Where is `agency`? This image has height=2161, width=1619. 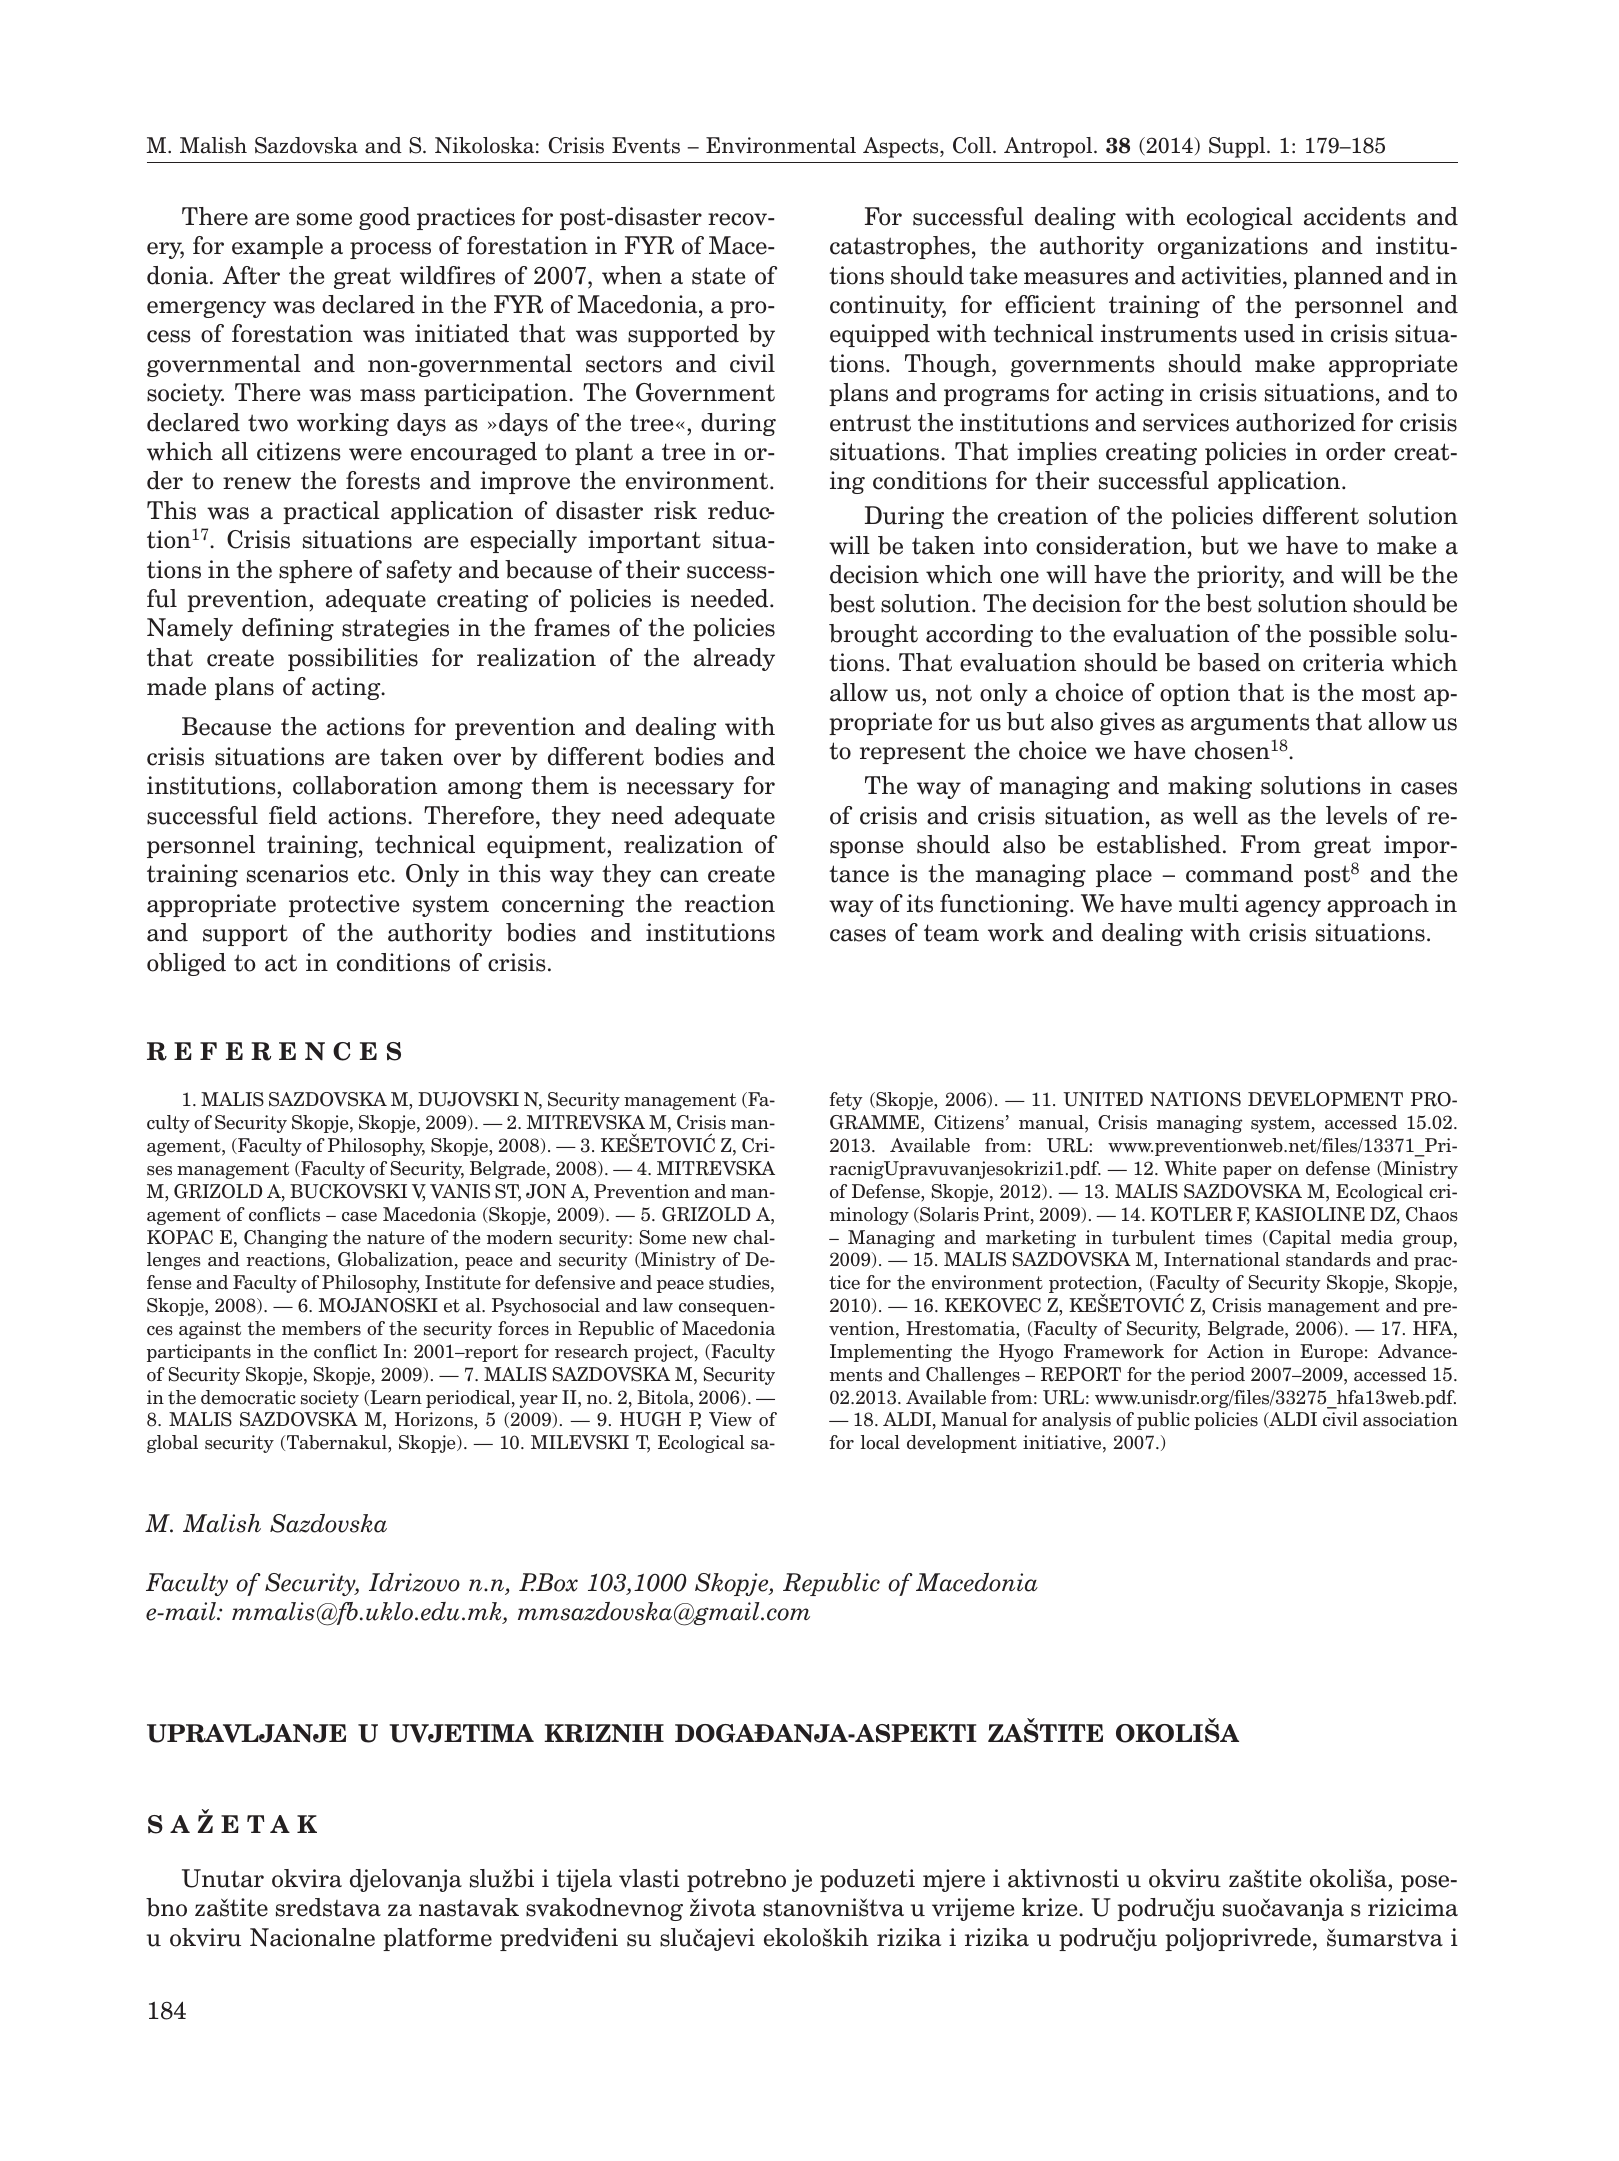
agency is located at coordinates (1283, 908).
